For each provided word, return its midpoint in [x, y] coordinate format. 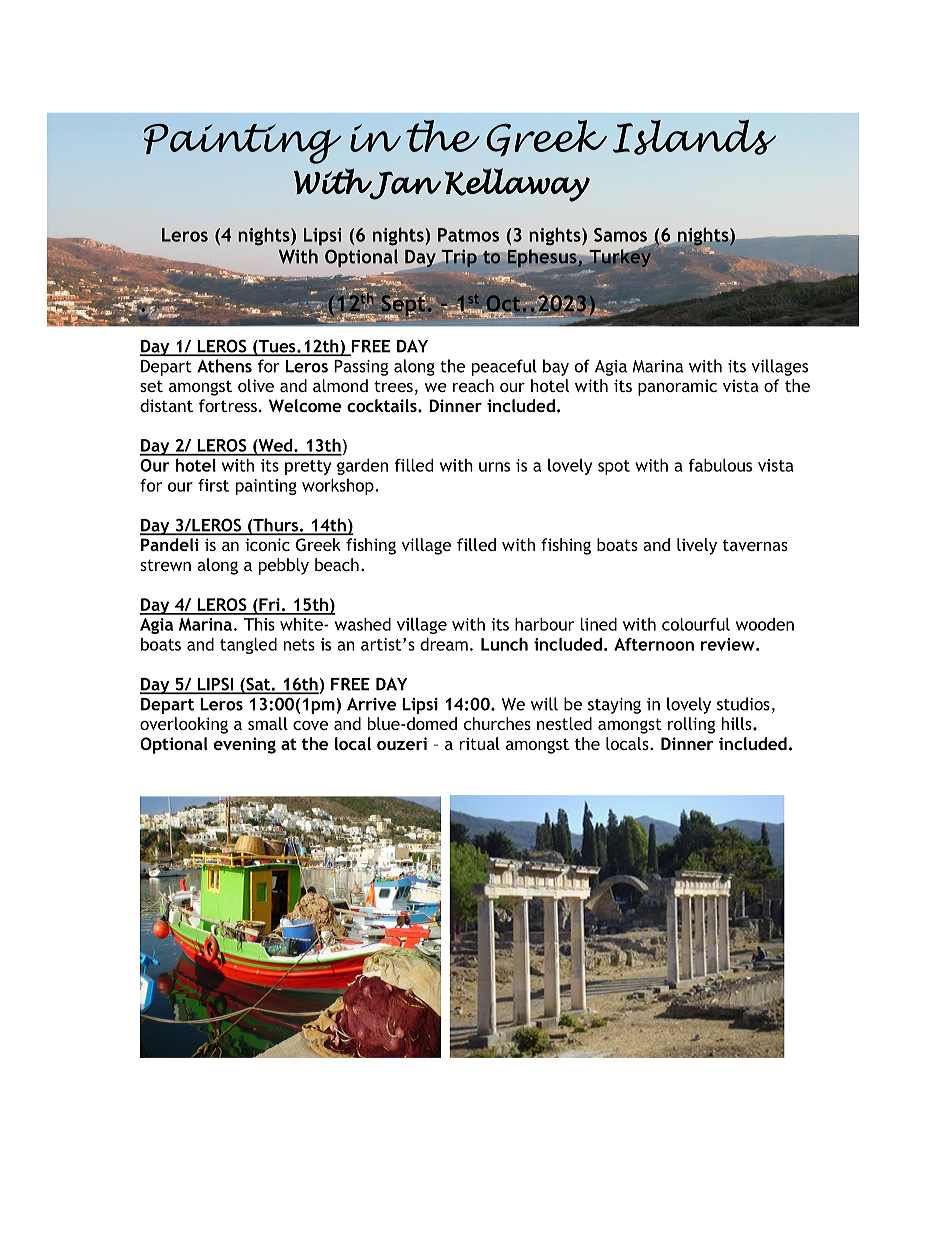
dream [444, 644]
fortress [228, 405]
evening [245, 745]
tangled [248, 646]
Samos [620, 235]
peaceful [504, 367]
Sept [403, 305]
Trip [459, 259]
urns [494, 467]
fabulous [720, 465]
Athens [224, 366]
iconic [267, 544]
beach [337, 564]
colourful [696, 624]
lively [697, 546]
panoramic [677, 387]
